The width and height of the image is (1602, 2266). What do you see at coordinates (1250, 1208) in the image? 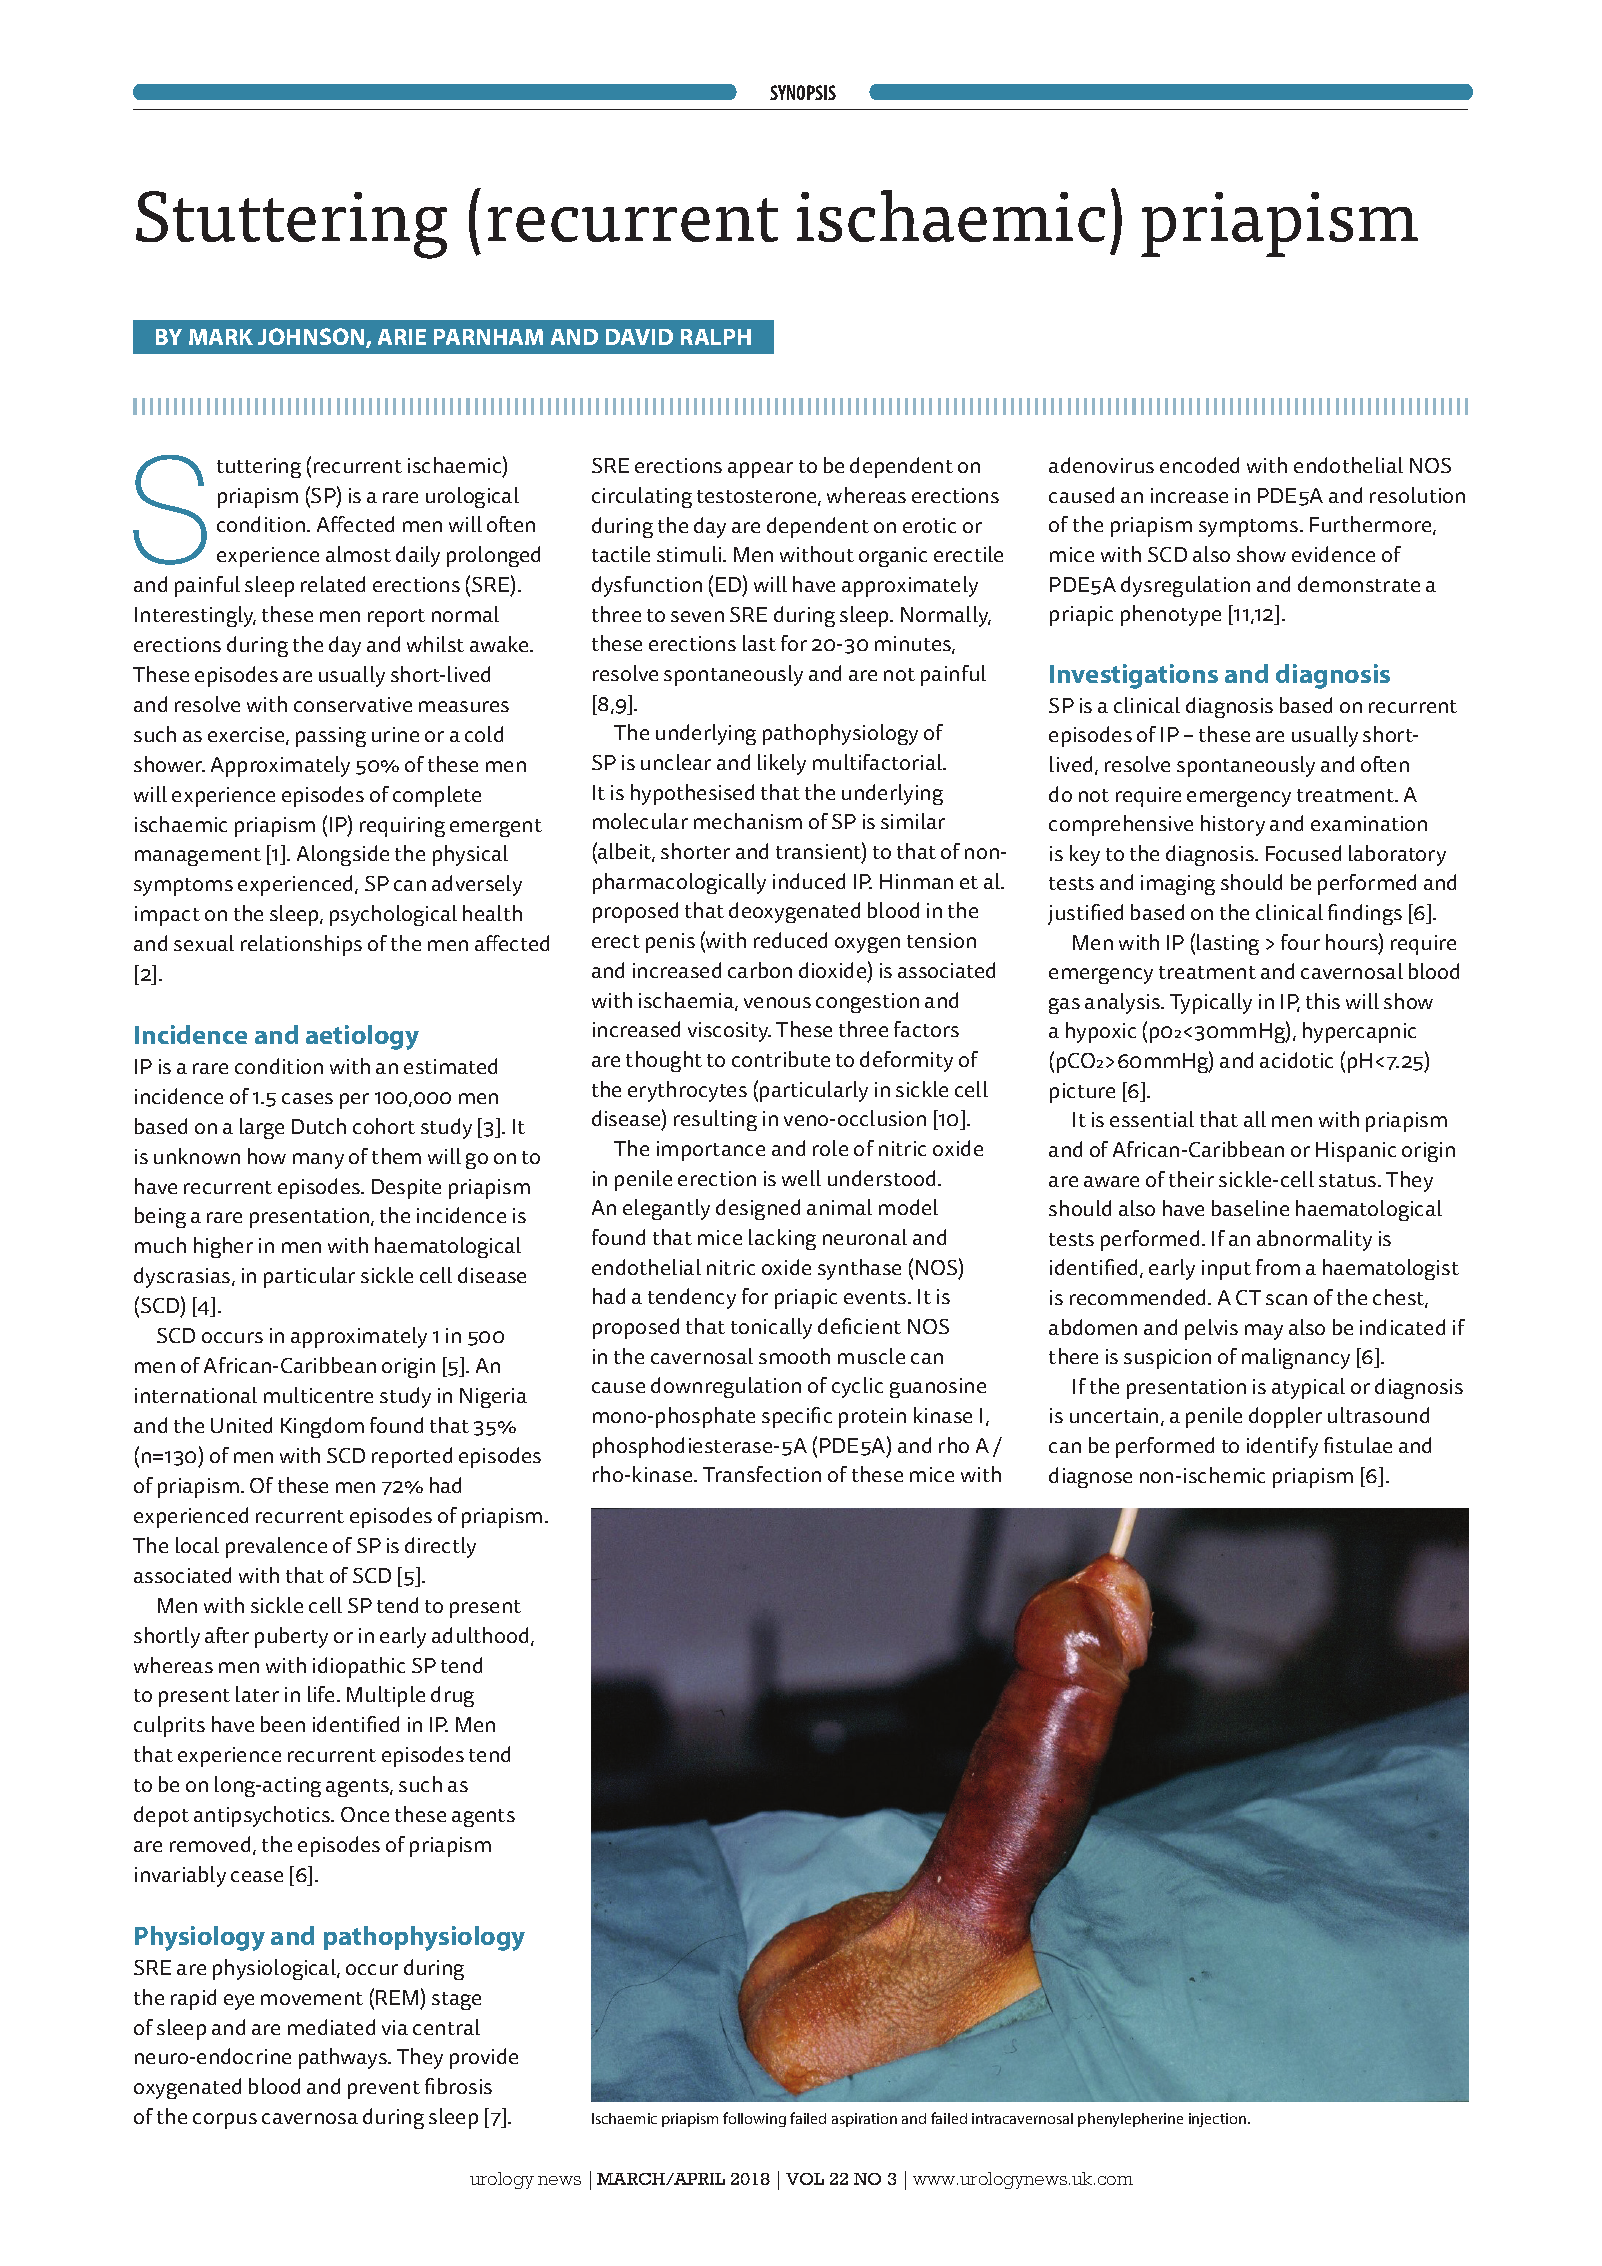
I see `baseline` at bounding box center [1250, 1208].
